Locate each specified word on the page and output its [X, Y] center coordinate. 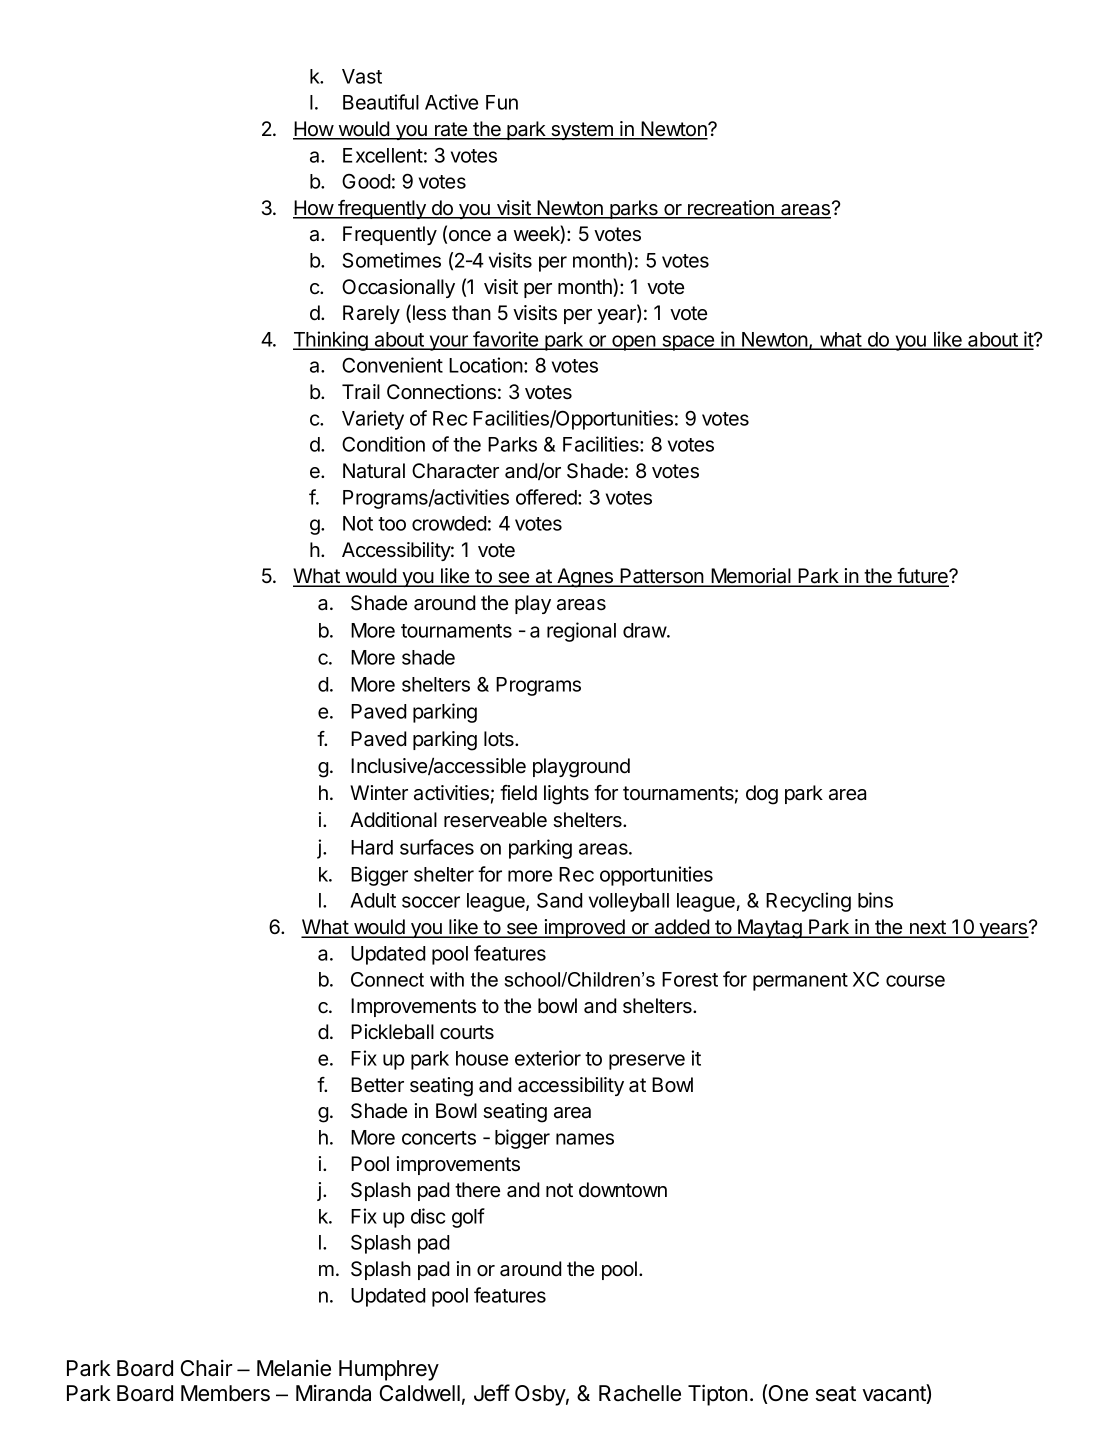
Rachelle [640, 1393]
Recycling [808, 902]
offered [547, 497]
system [582, 131]
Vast [362, 76]
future [923, 577]
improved [585, 928]
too [392, 524]
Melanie [294, 1368]
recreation [731, 209]
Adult [373, 900]
